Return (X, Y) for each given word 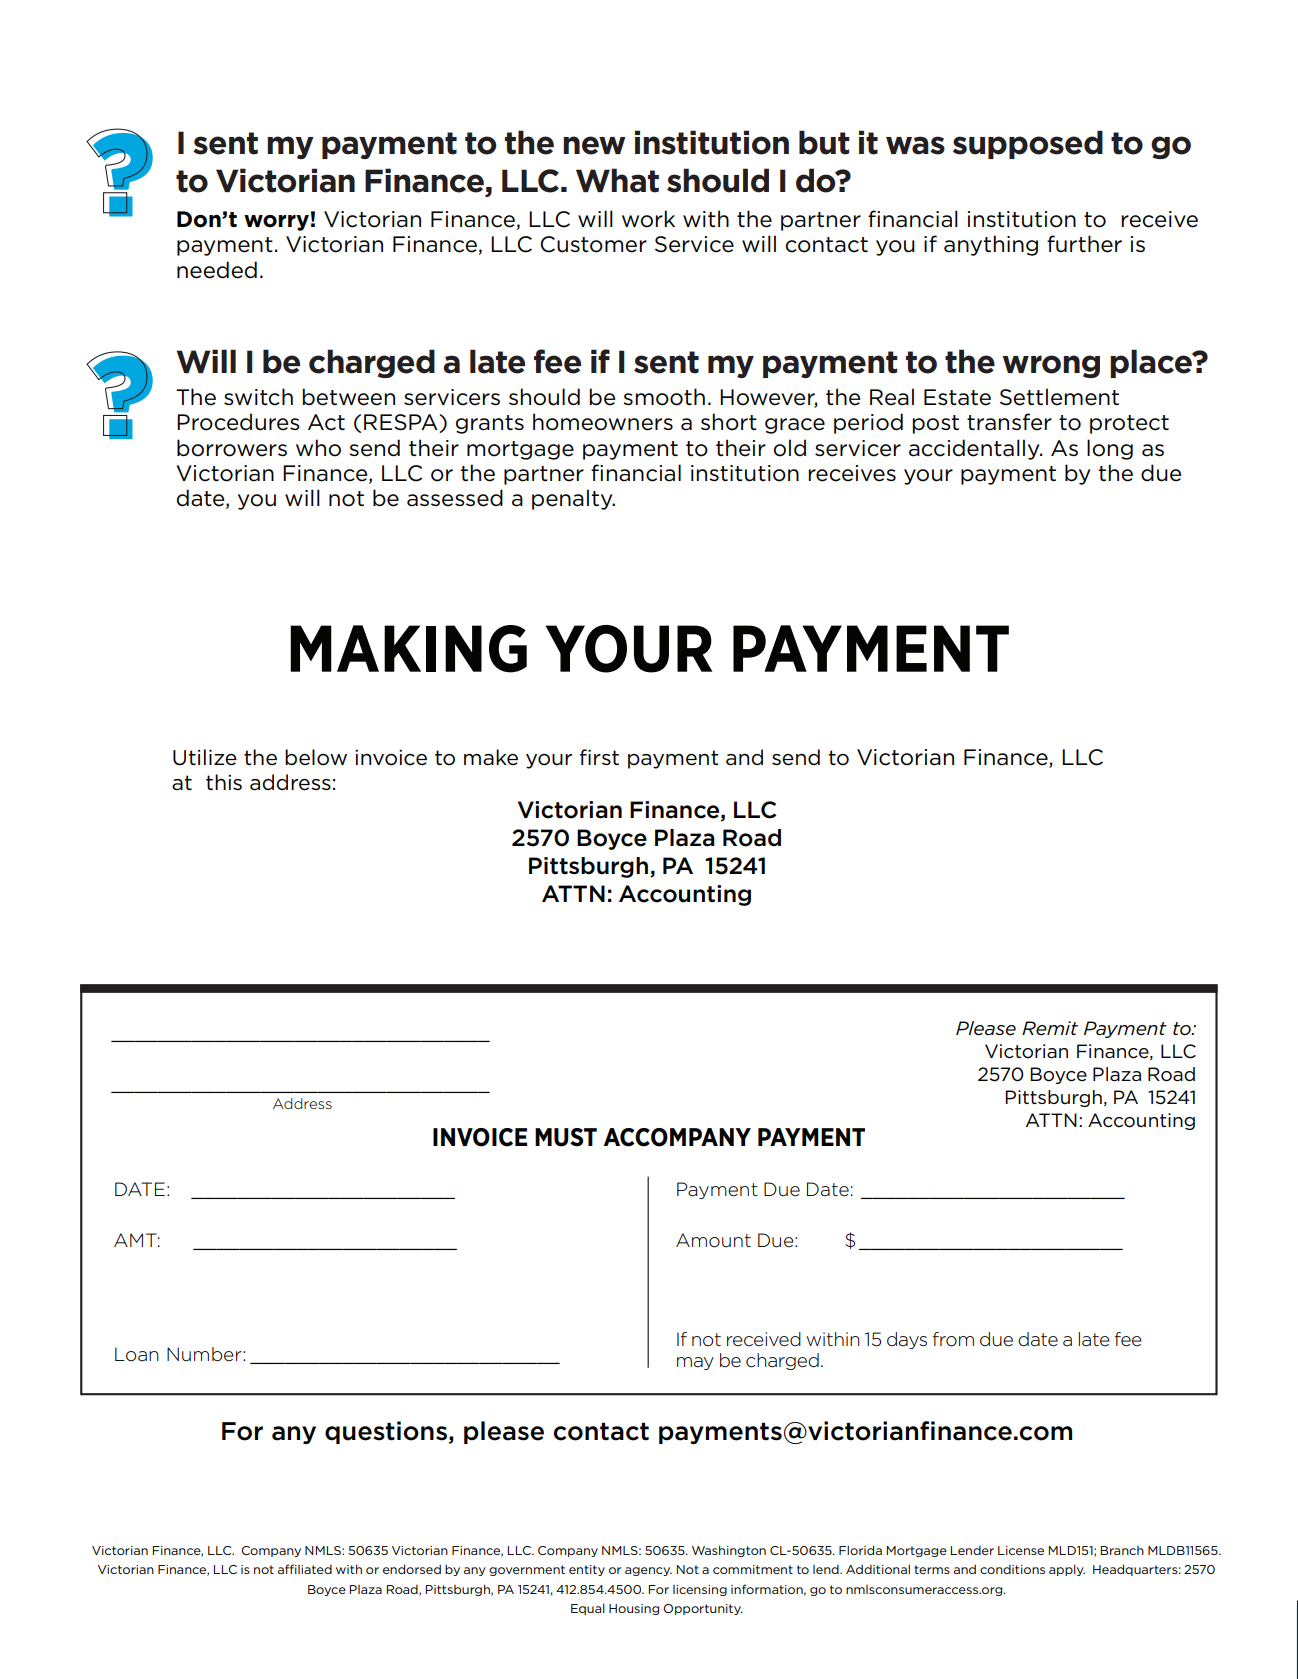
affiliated (305, 1569)
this (224, 782)
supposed (1028, 144)
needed (217, 270)
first (599, 757)
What (617, 180)
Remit (1050, 1028)
